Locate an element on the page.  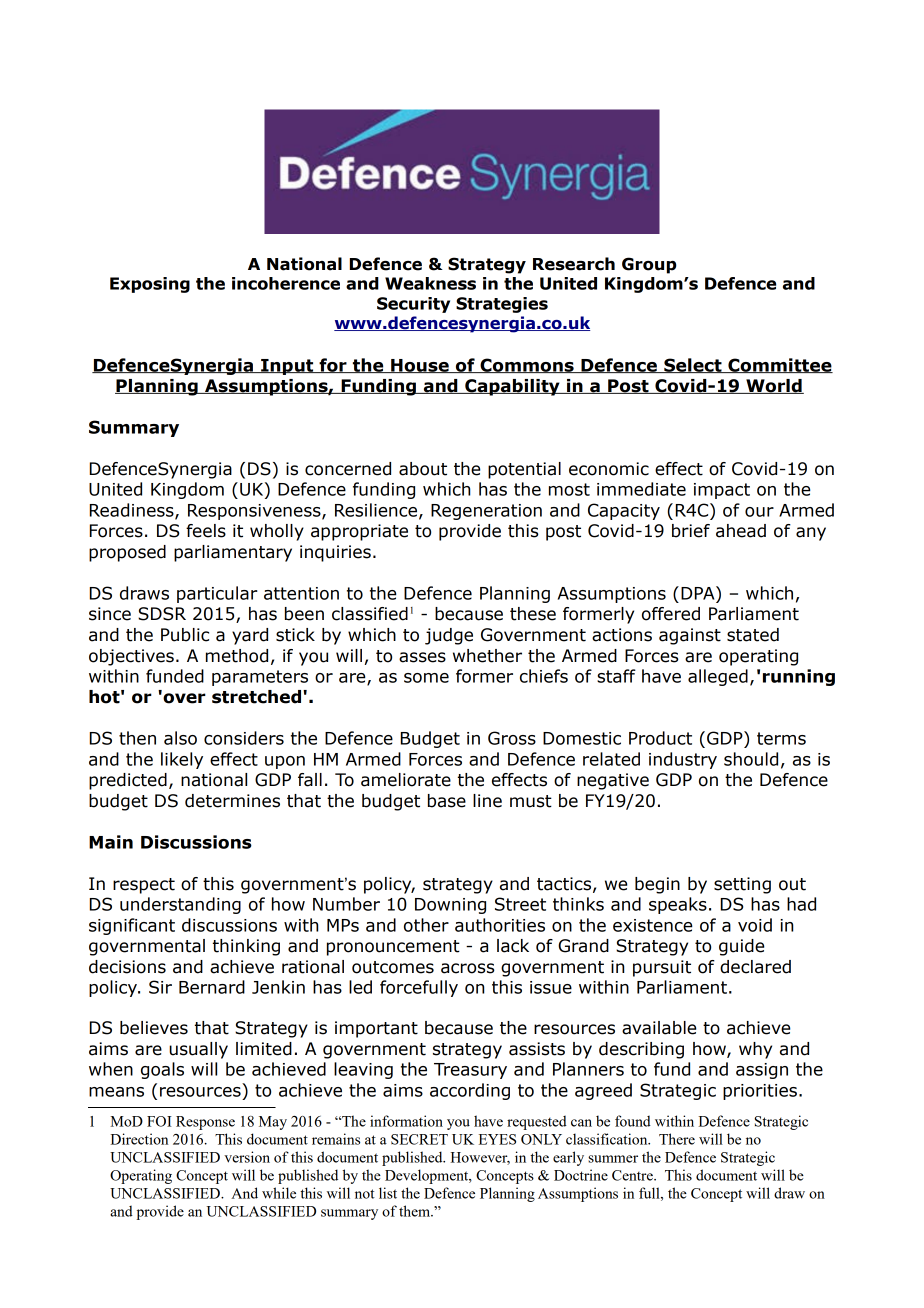
Regeneration is located at coordinates (486, 512).
